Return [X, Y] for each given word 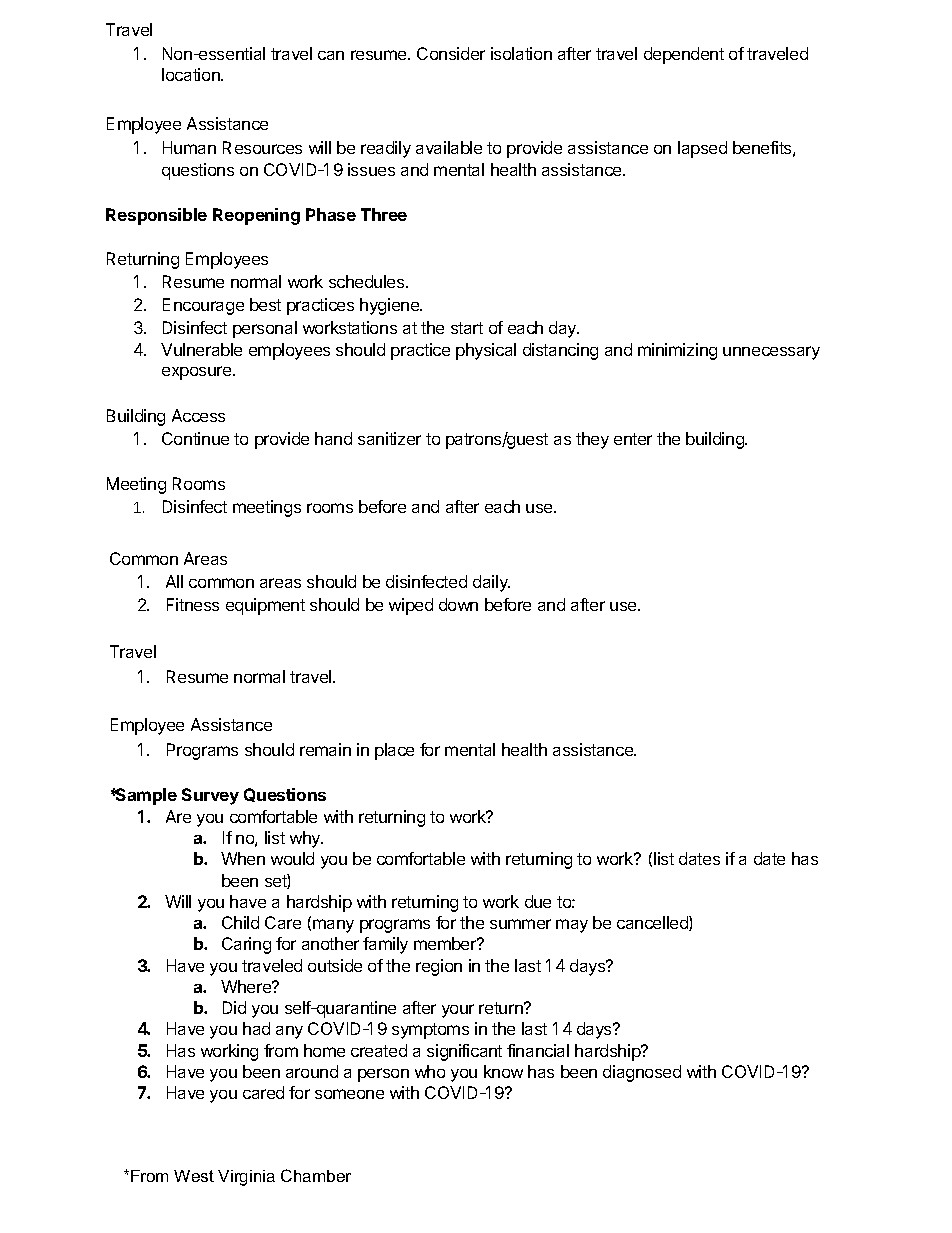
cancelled [653, 923]
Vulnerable [201, 349]
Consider [451, 53]
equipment [265, 606]
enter [633, 439]
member [446, 943]
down [458, 604]
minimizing [677, 351]
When [243, 858]
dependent [684, 55]
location [192, 74]
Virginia [246, 1178]
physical [486, 351]
